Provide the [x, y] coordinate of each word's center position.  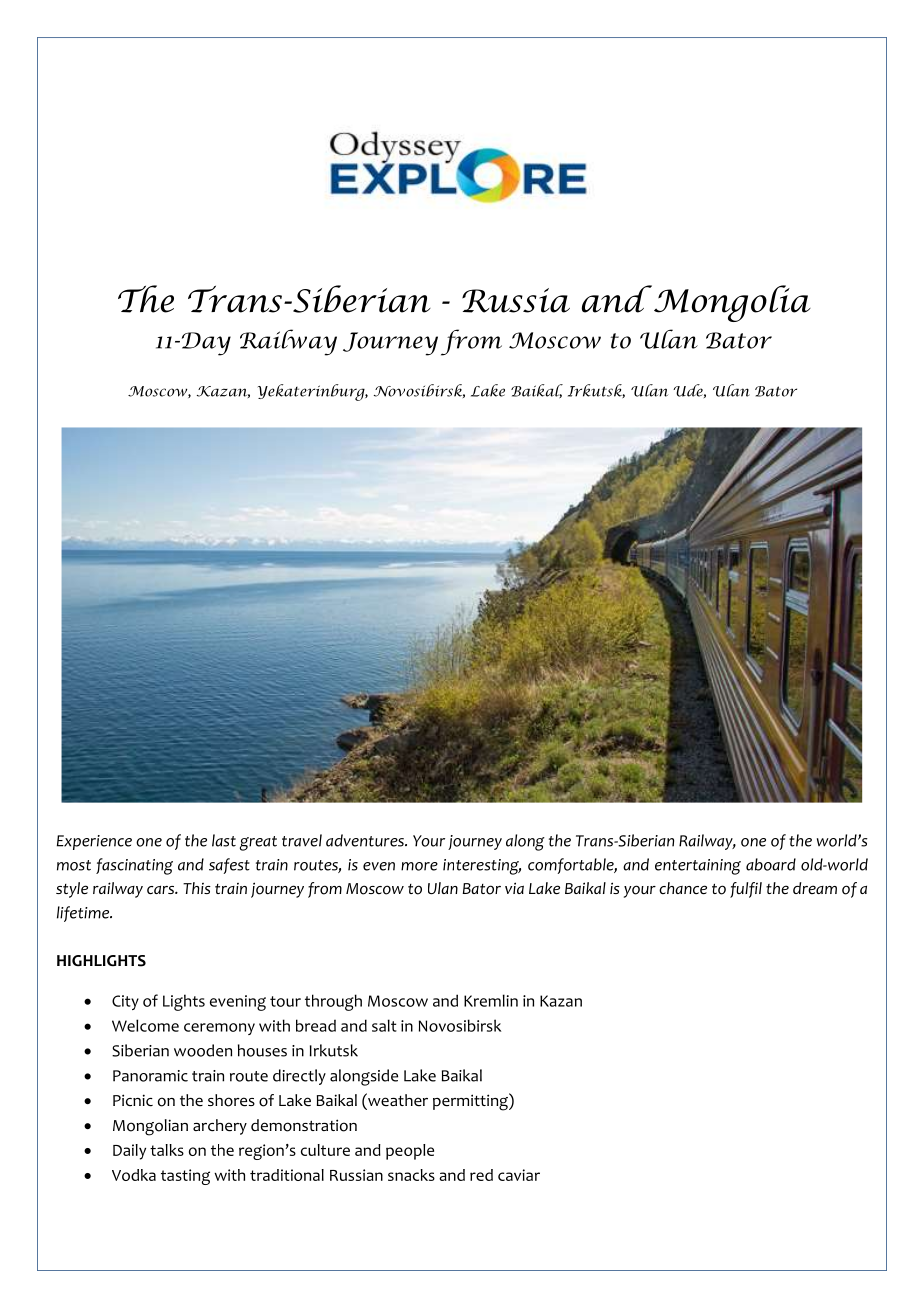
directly [299, 1077]
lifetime [84, 914]
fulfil [746, 890]
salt [384, 1025]
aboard [771, 864]
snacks [411, 1175]
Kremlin [491, 1000]
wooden [203, 1050]
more [419, 866]
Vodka [134, 1175]
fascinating [134, 866]
